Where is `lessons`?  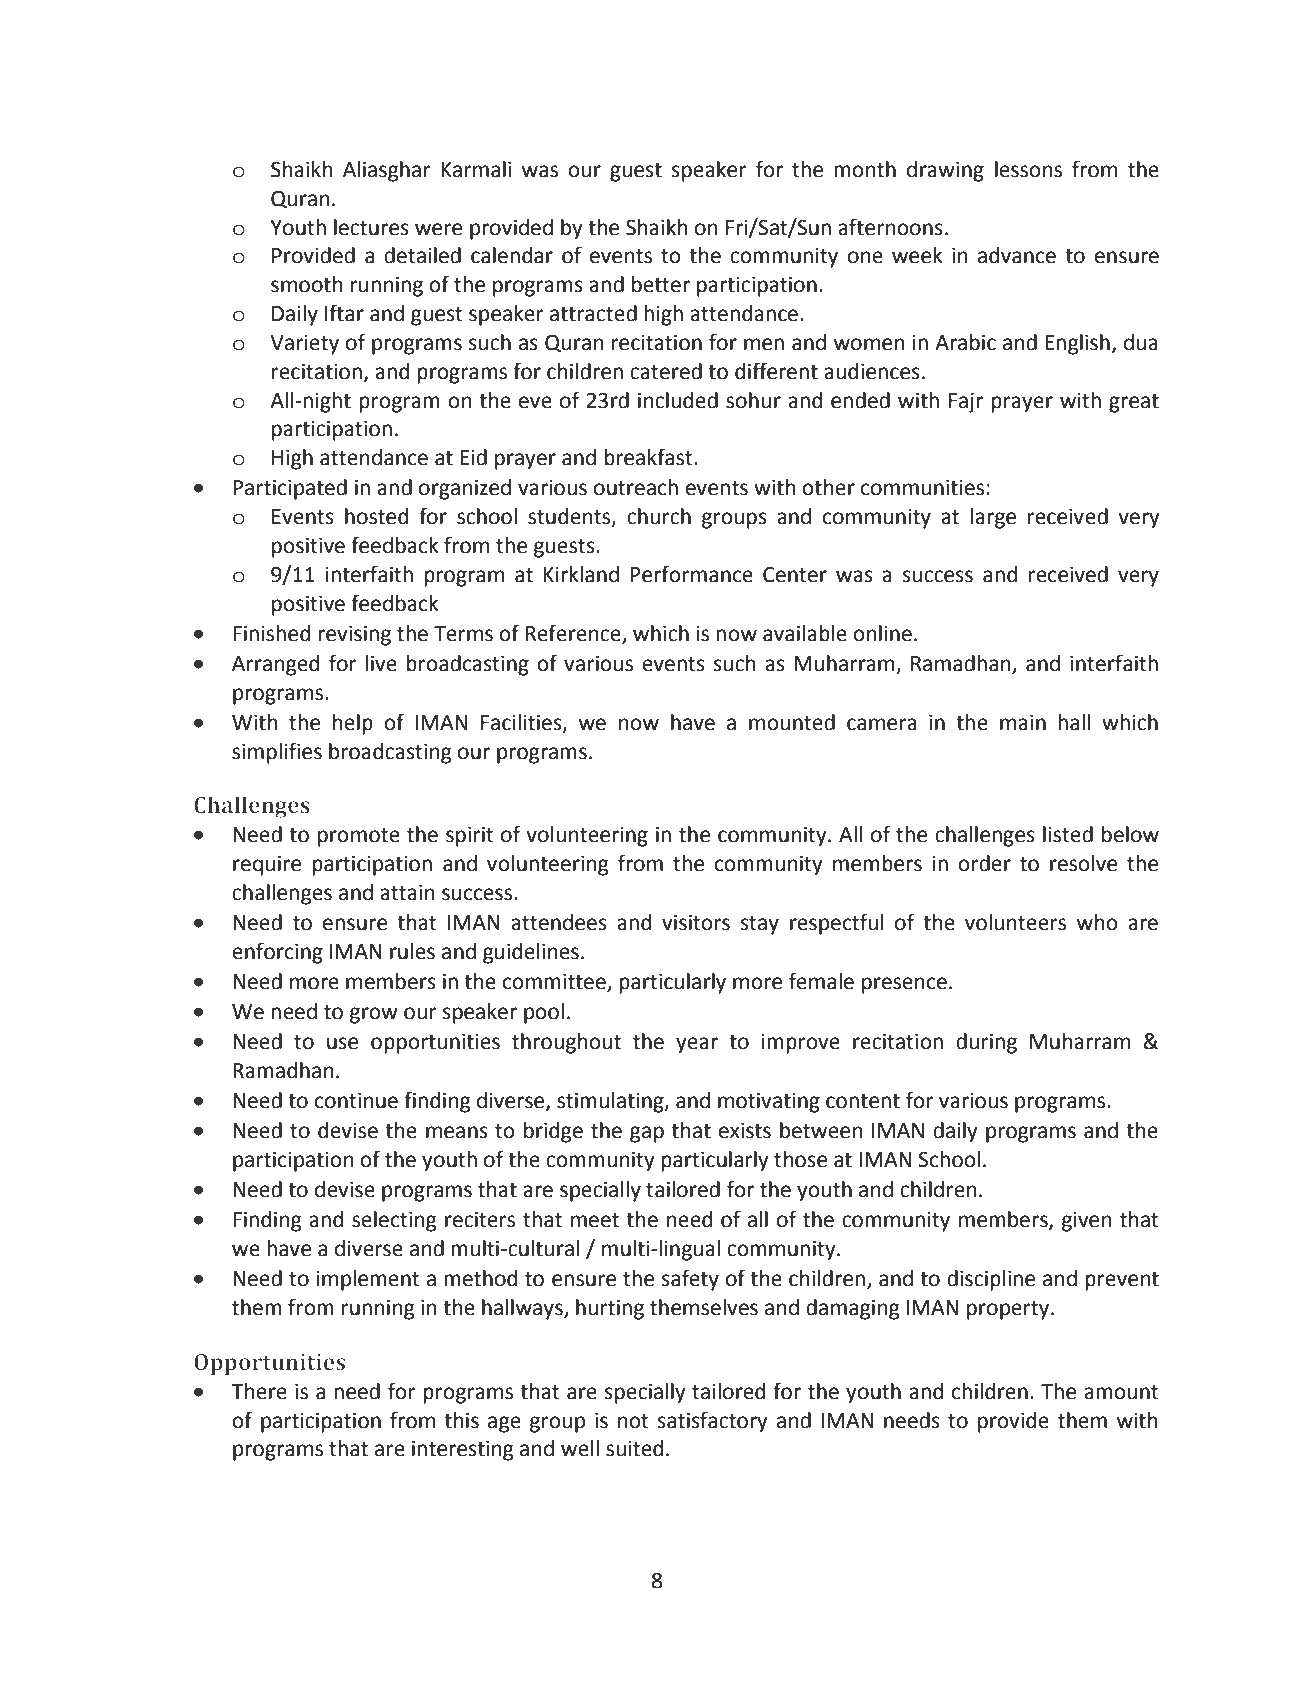 lessons is located at coordinates (1028, 169).
